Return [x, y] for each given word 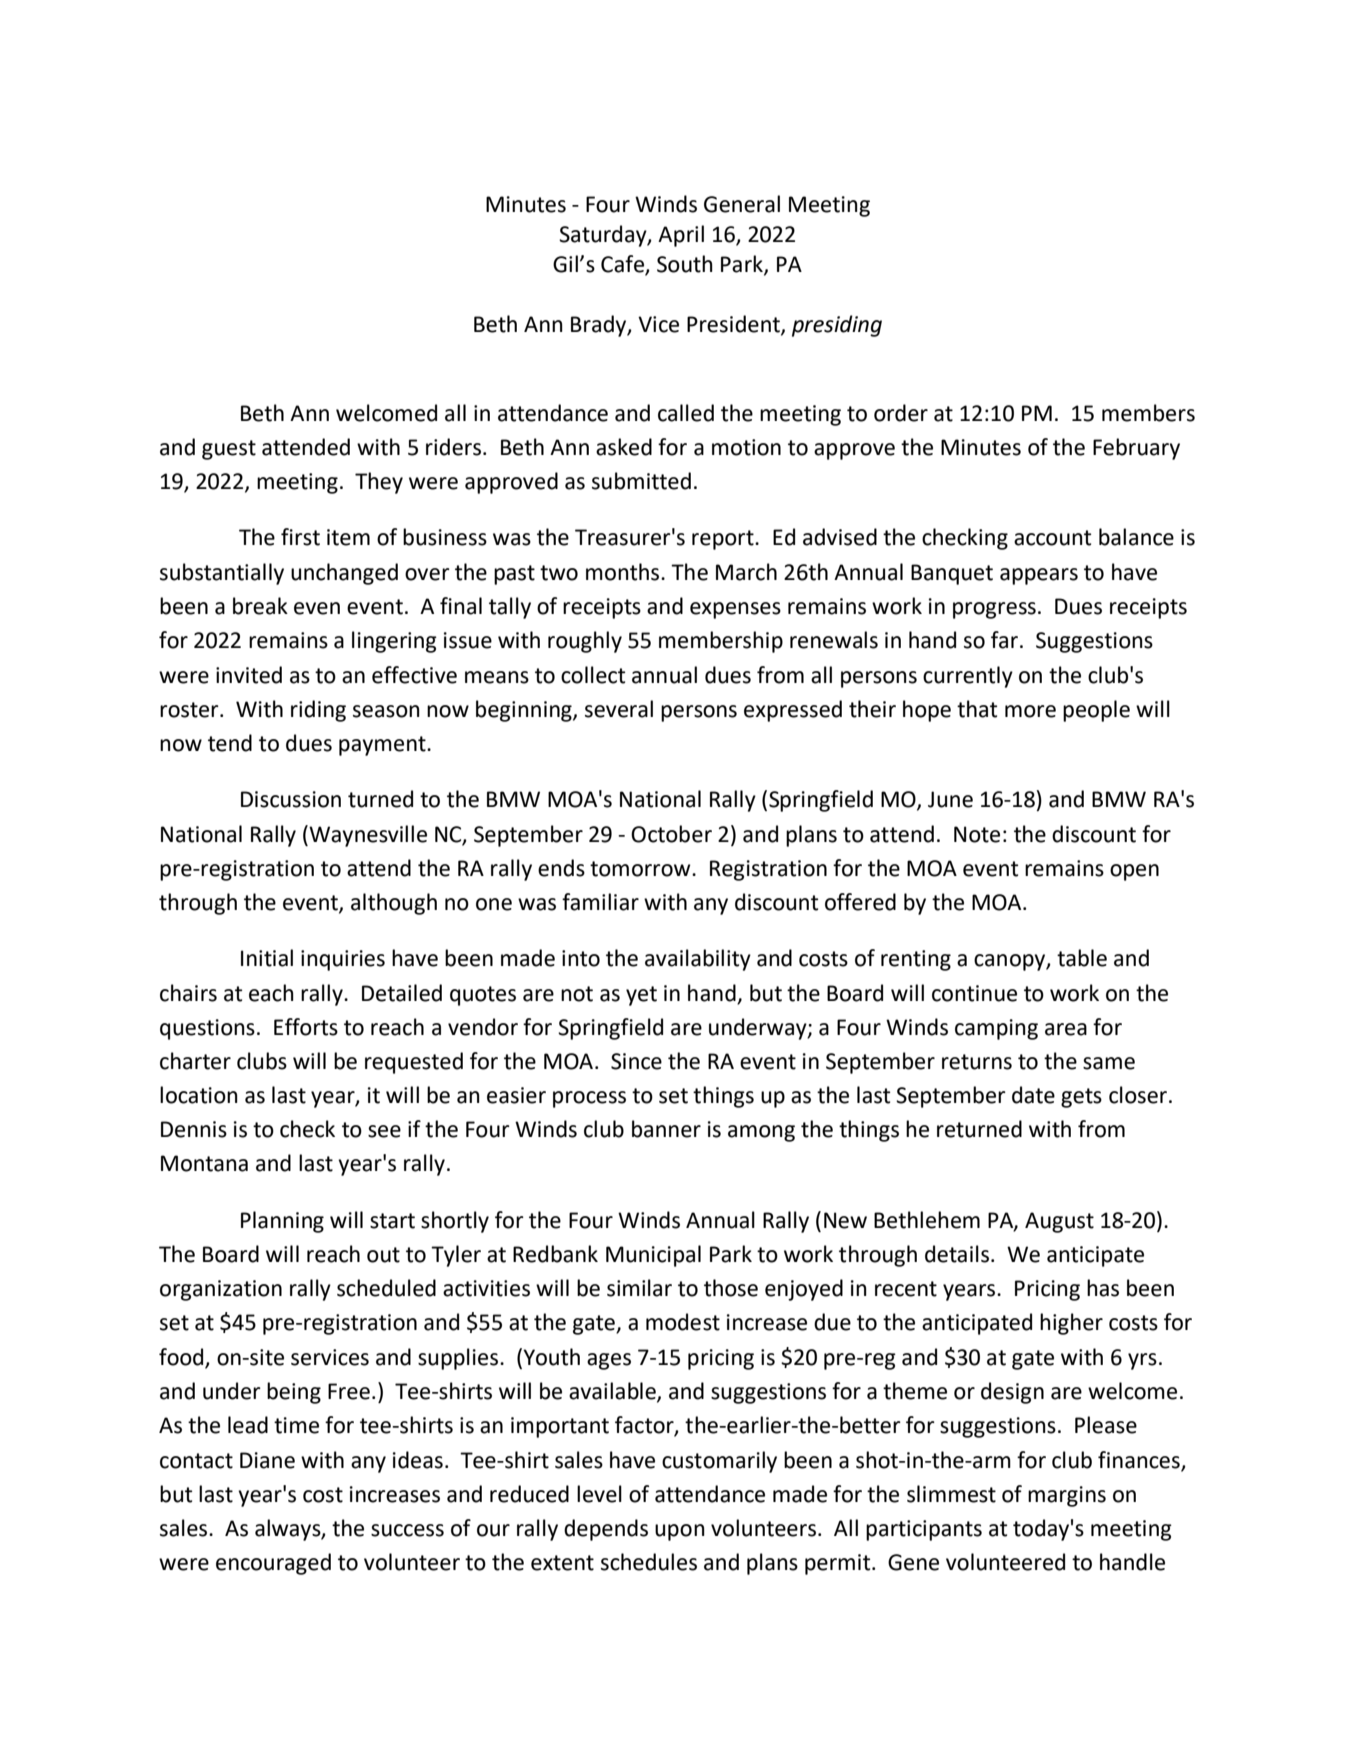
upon [680, 1532]
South [685, 264]
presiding [837, 326]
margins [1067, 1496]
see [384, 1131]
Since [636, 1061]
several [619, 709]
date [1033, 1095]
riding [318, 711]
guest [229, 450]
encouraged [273, 1564]
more [1030, 711]
